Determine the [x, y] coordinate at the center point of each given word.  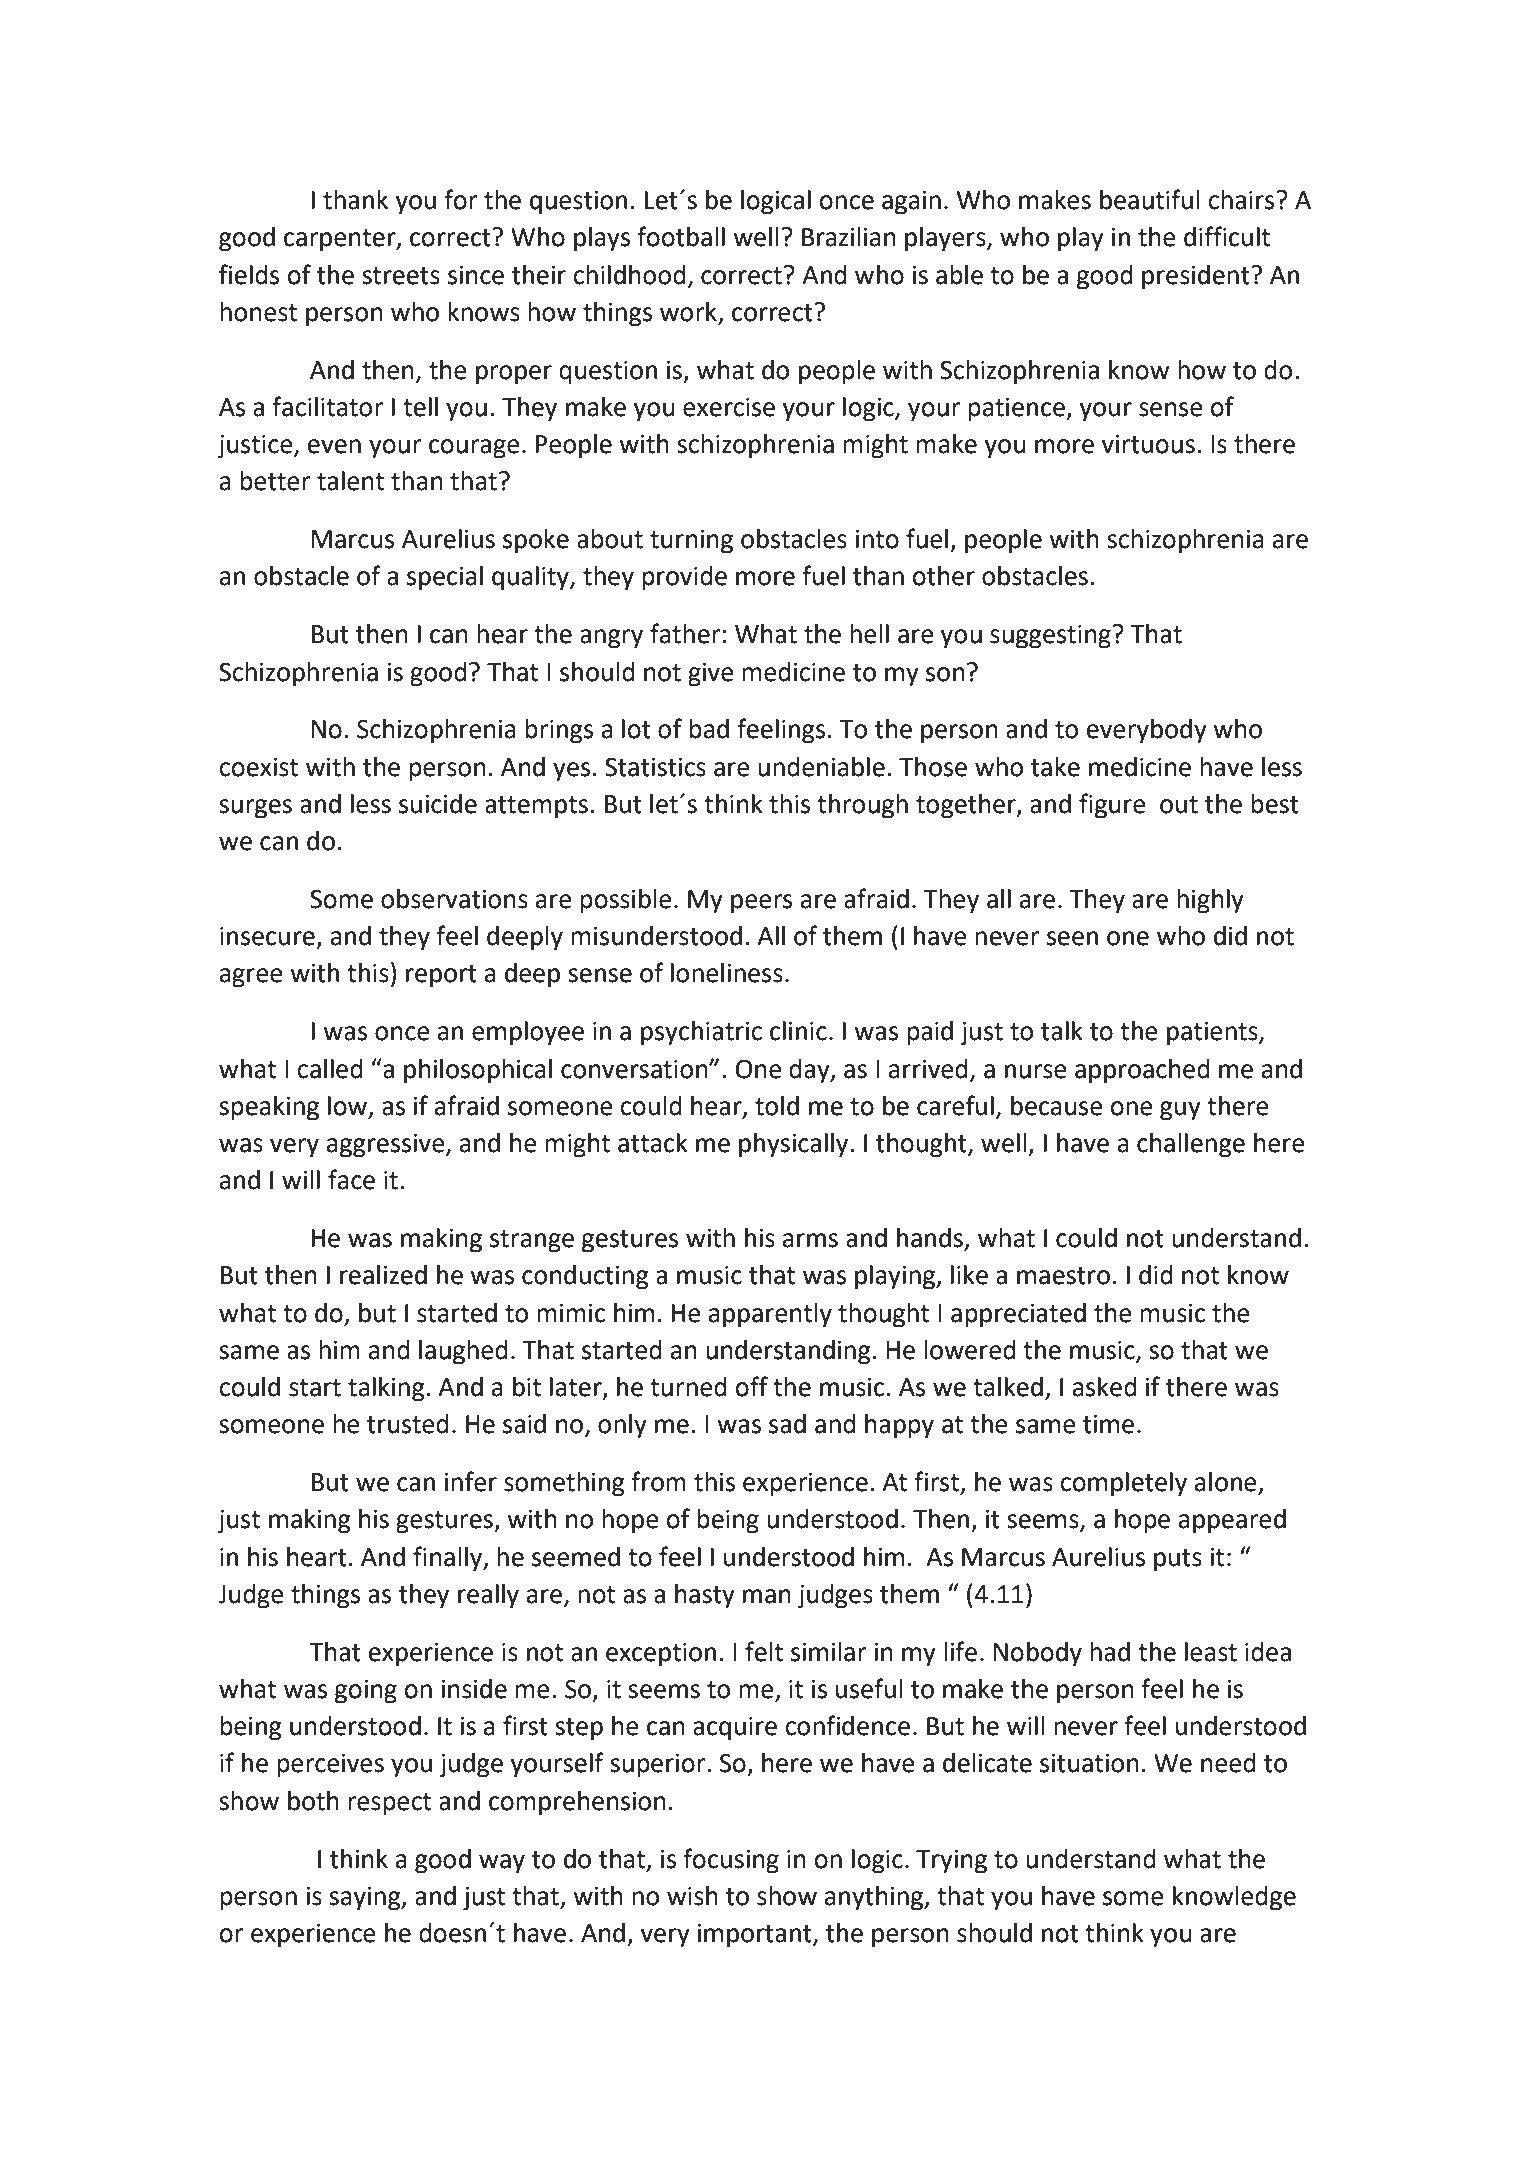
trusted [408, 1424]
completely [1123, 1484]
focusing [731, 1861]
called [330, 1069]
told [777, 1106]
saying [366, 1899]
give [711, 675]
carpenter [341, 240]
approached [1142, 1071]
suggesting [1050, 637]
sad [787, 1424]
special [445, 578]
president [1197, 277]
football [681, 236]
